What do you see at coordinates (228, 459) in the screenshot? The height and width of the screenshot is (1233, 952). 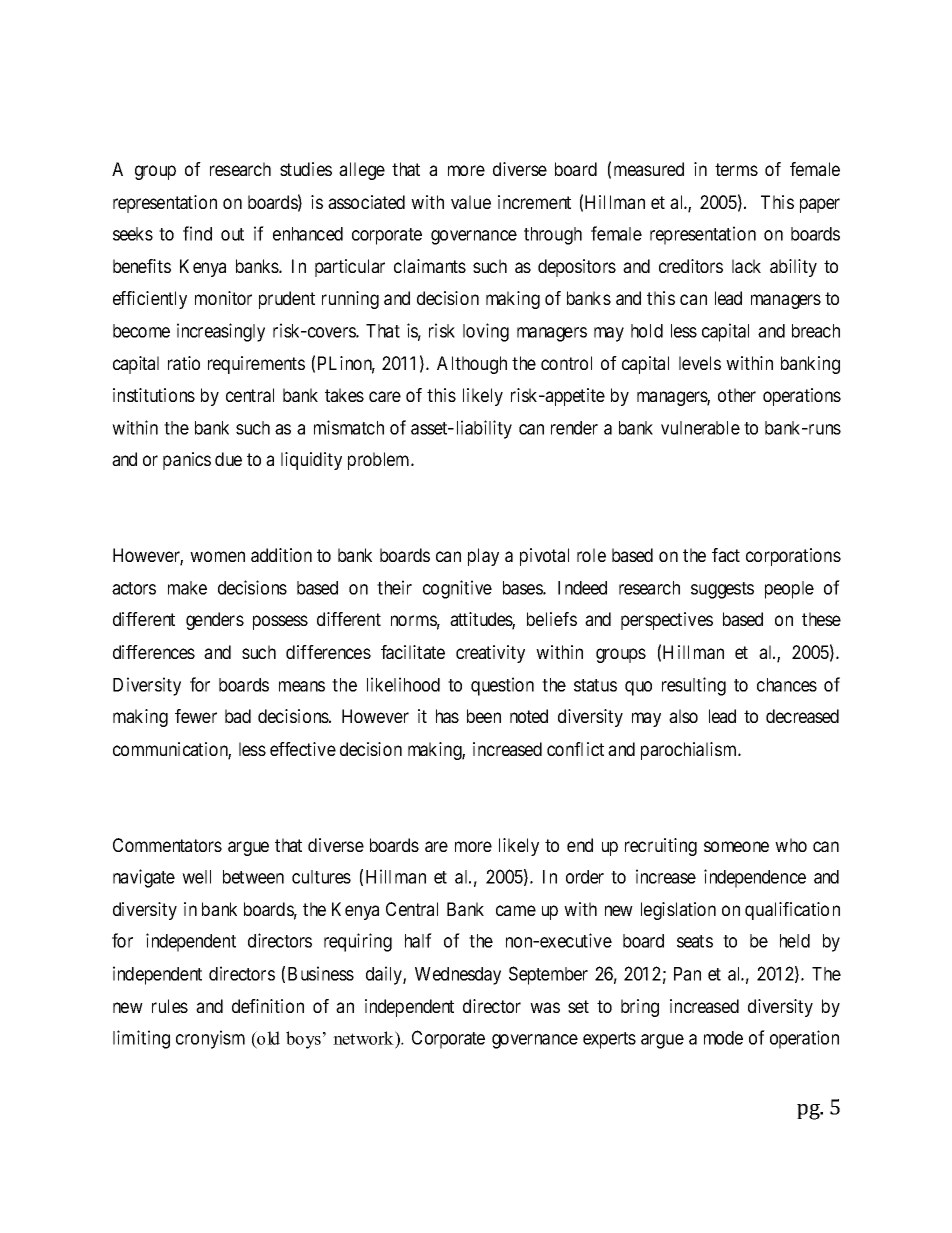 I see `due` at bounding box center [228, 459].
